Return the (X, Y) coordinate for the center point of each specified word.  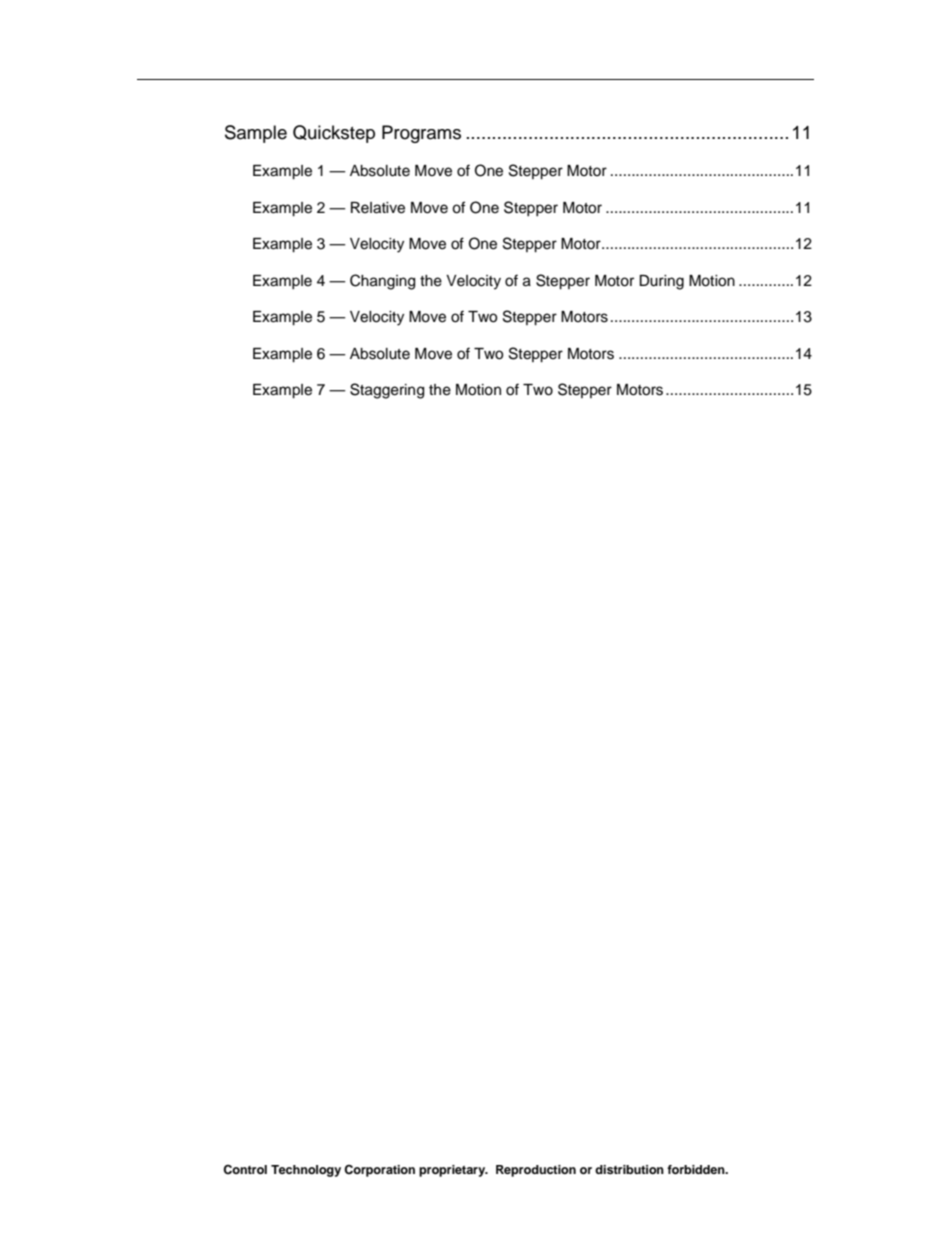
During (661, 282)
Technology (306, 1171)
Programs (421, 134)
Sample (256, 134)
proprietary (453, 1171)
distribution (629, 1169)
